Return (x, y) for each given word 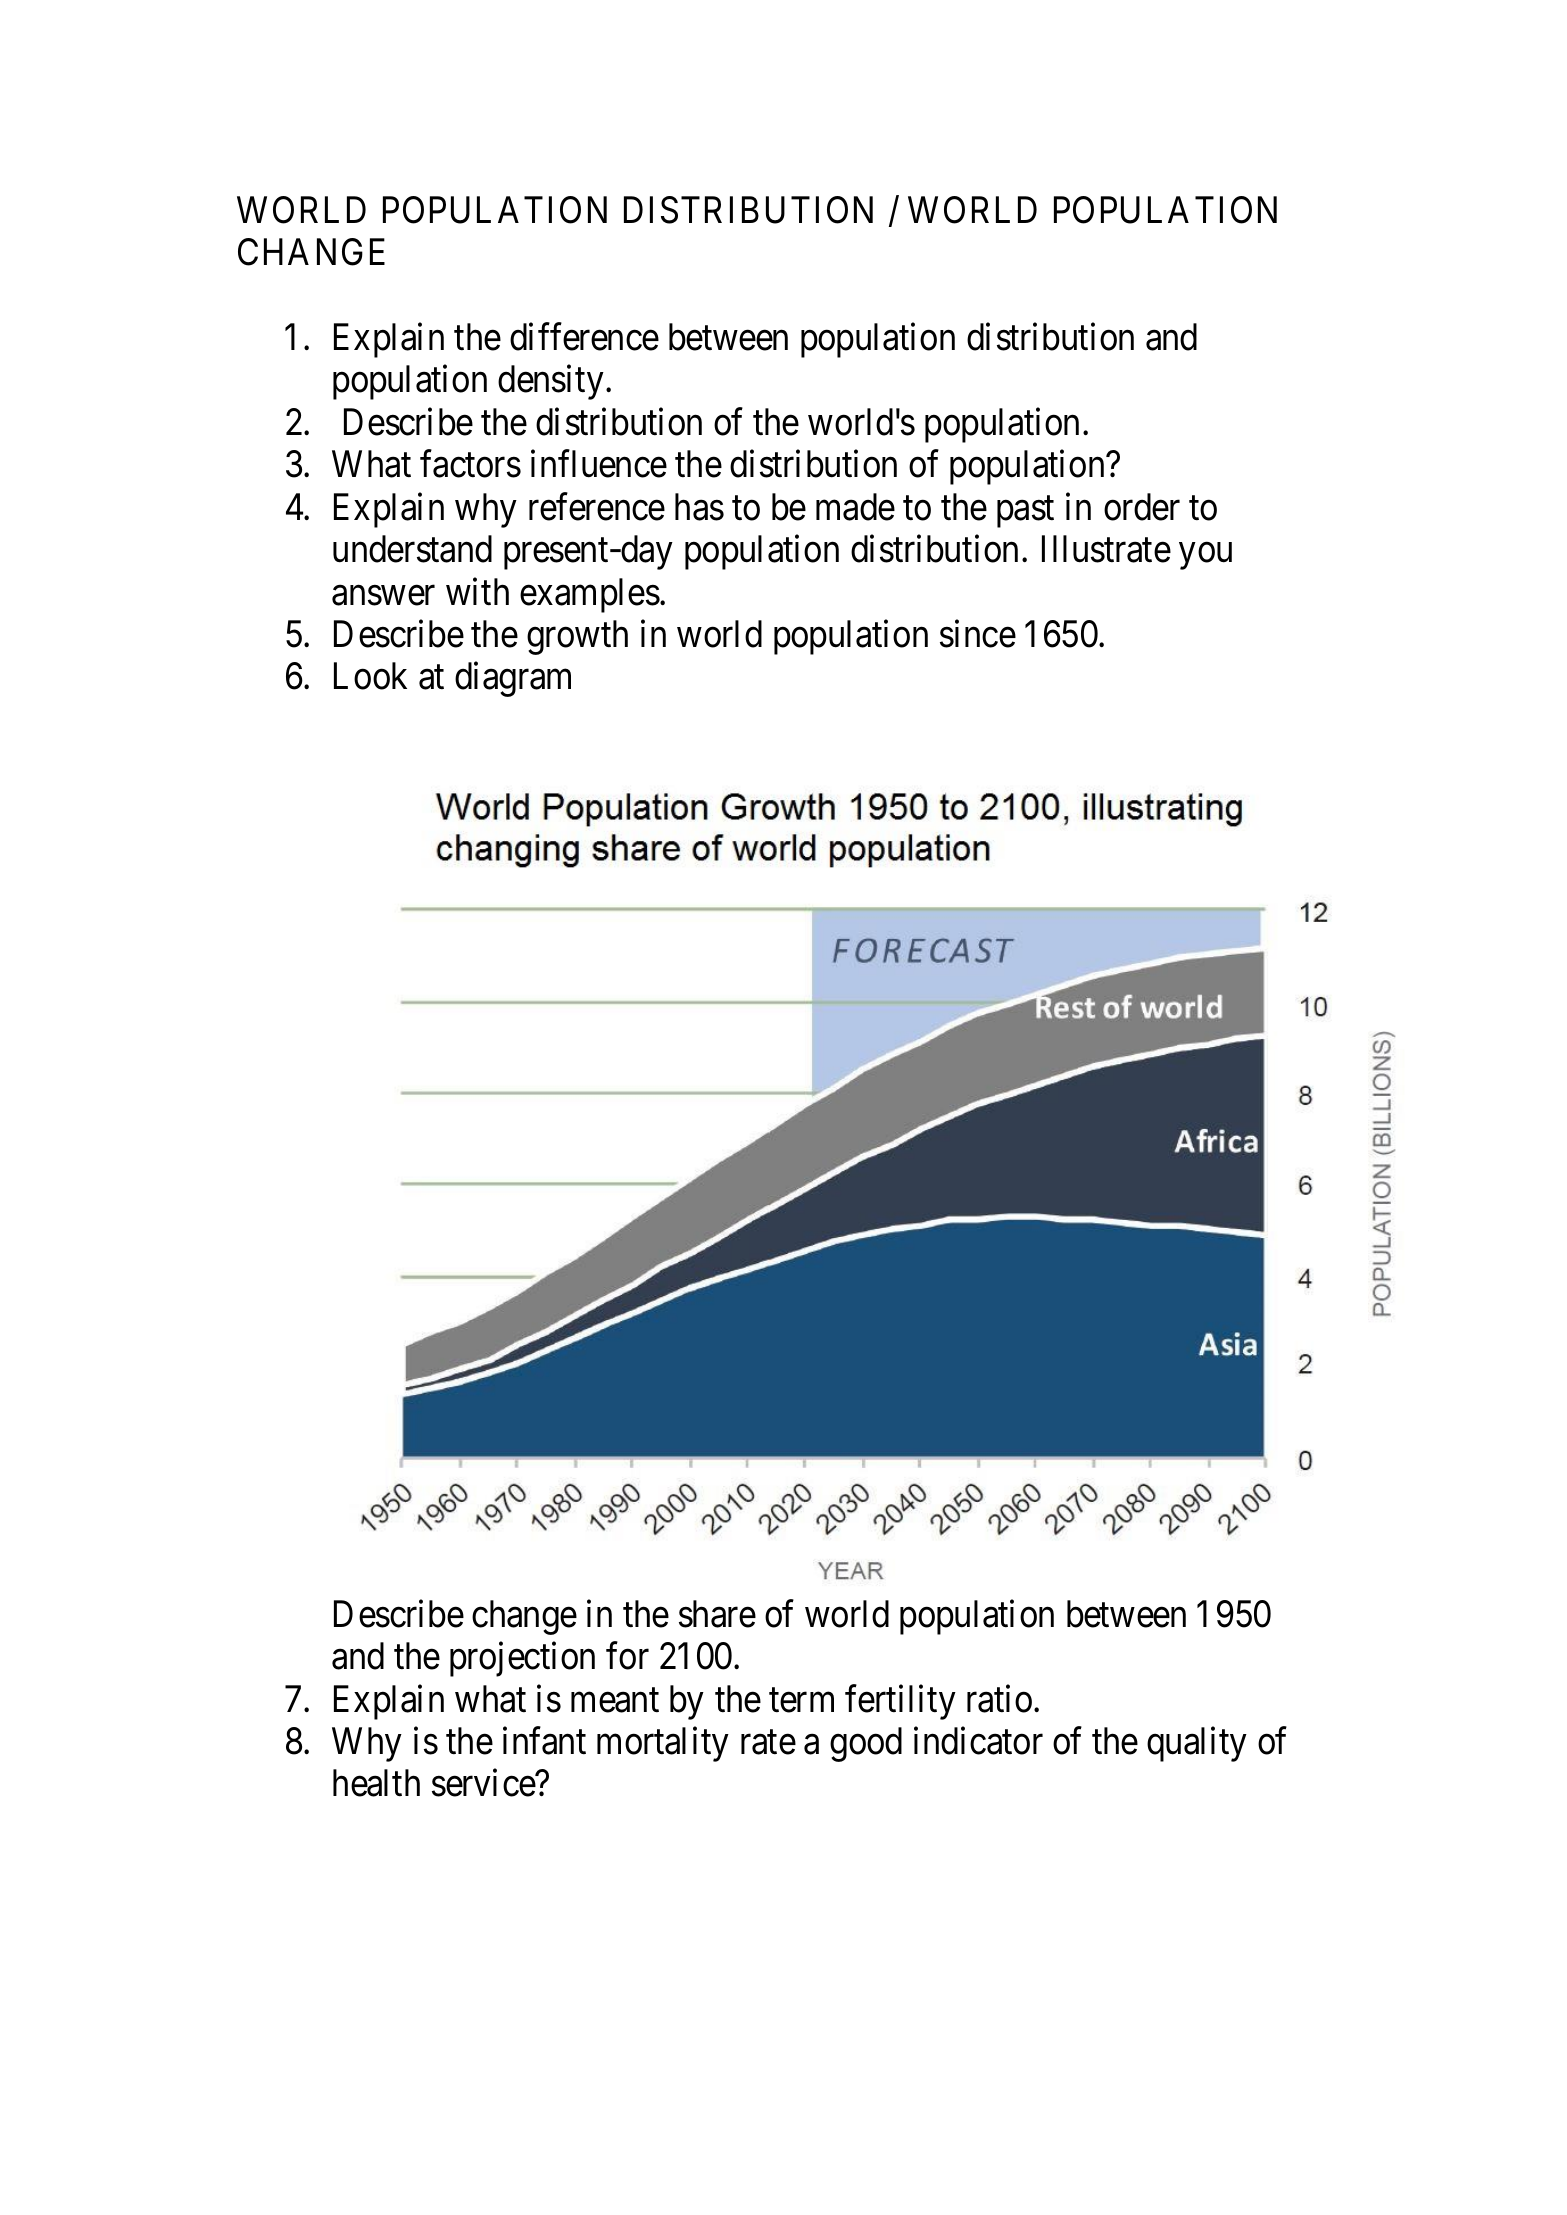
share (717, 1614)
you (1205, 557)
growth (577, 637)
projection (522, 1659)
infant (544, 1741)
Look (370, 676)
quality (1197, 1744)
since (978, 634)
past (1025, 512)
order (1142, 507)
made (855, 507)
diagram (513, 679)
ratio (999, 1699)
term (801, 1700)
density (551, 382)
